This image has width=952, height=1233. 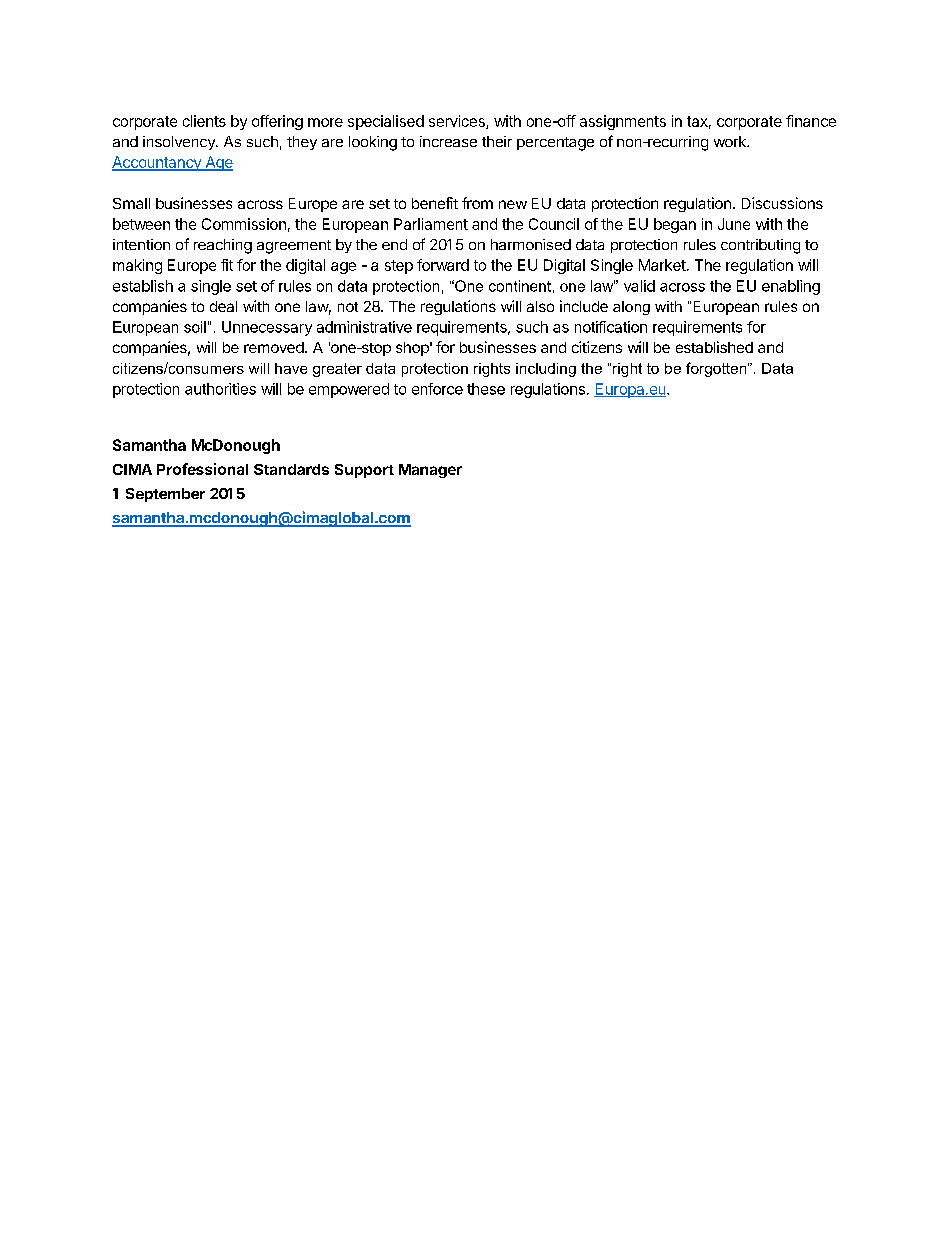 I want to click on services, so click(x=458, y=122).
